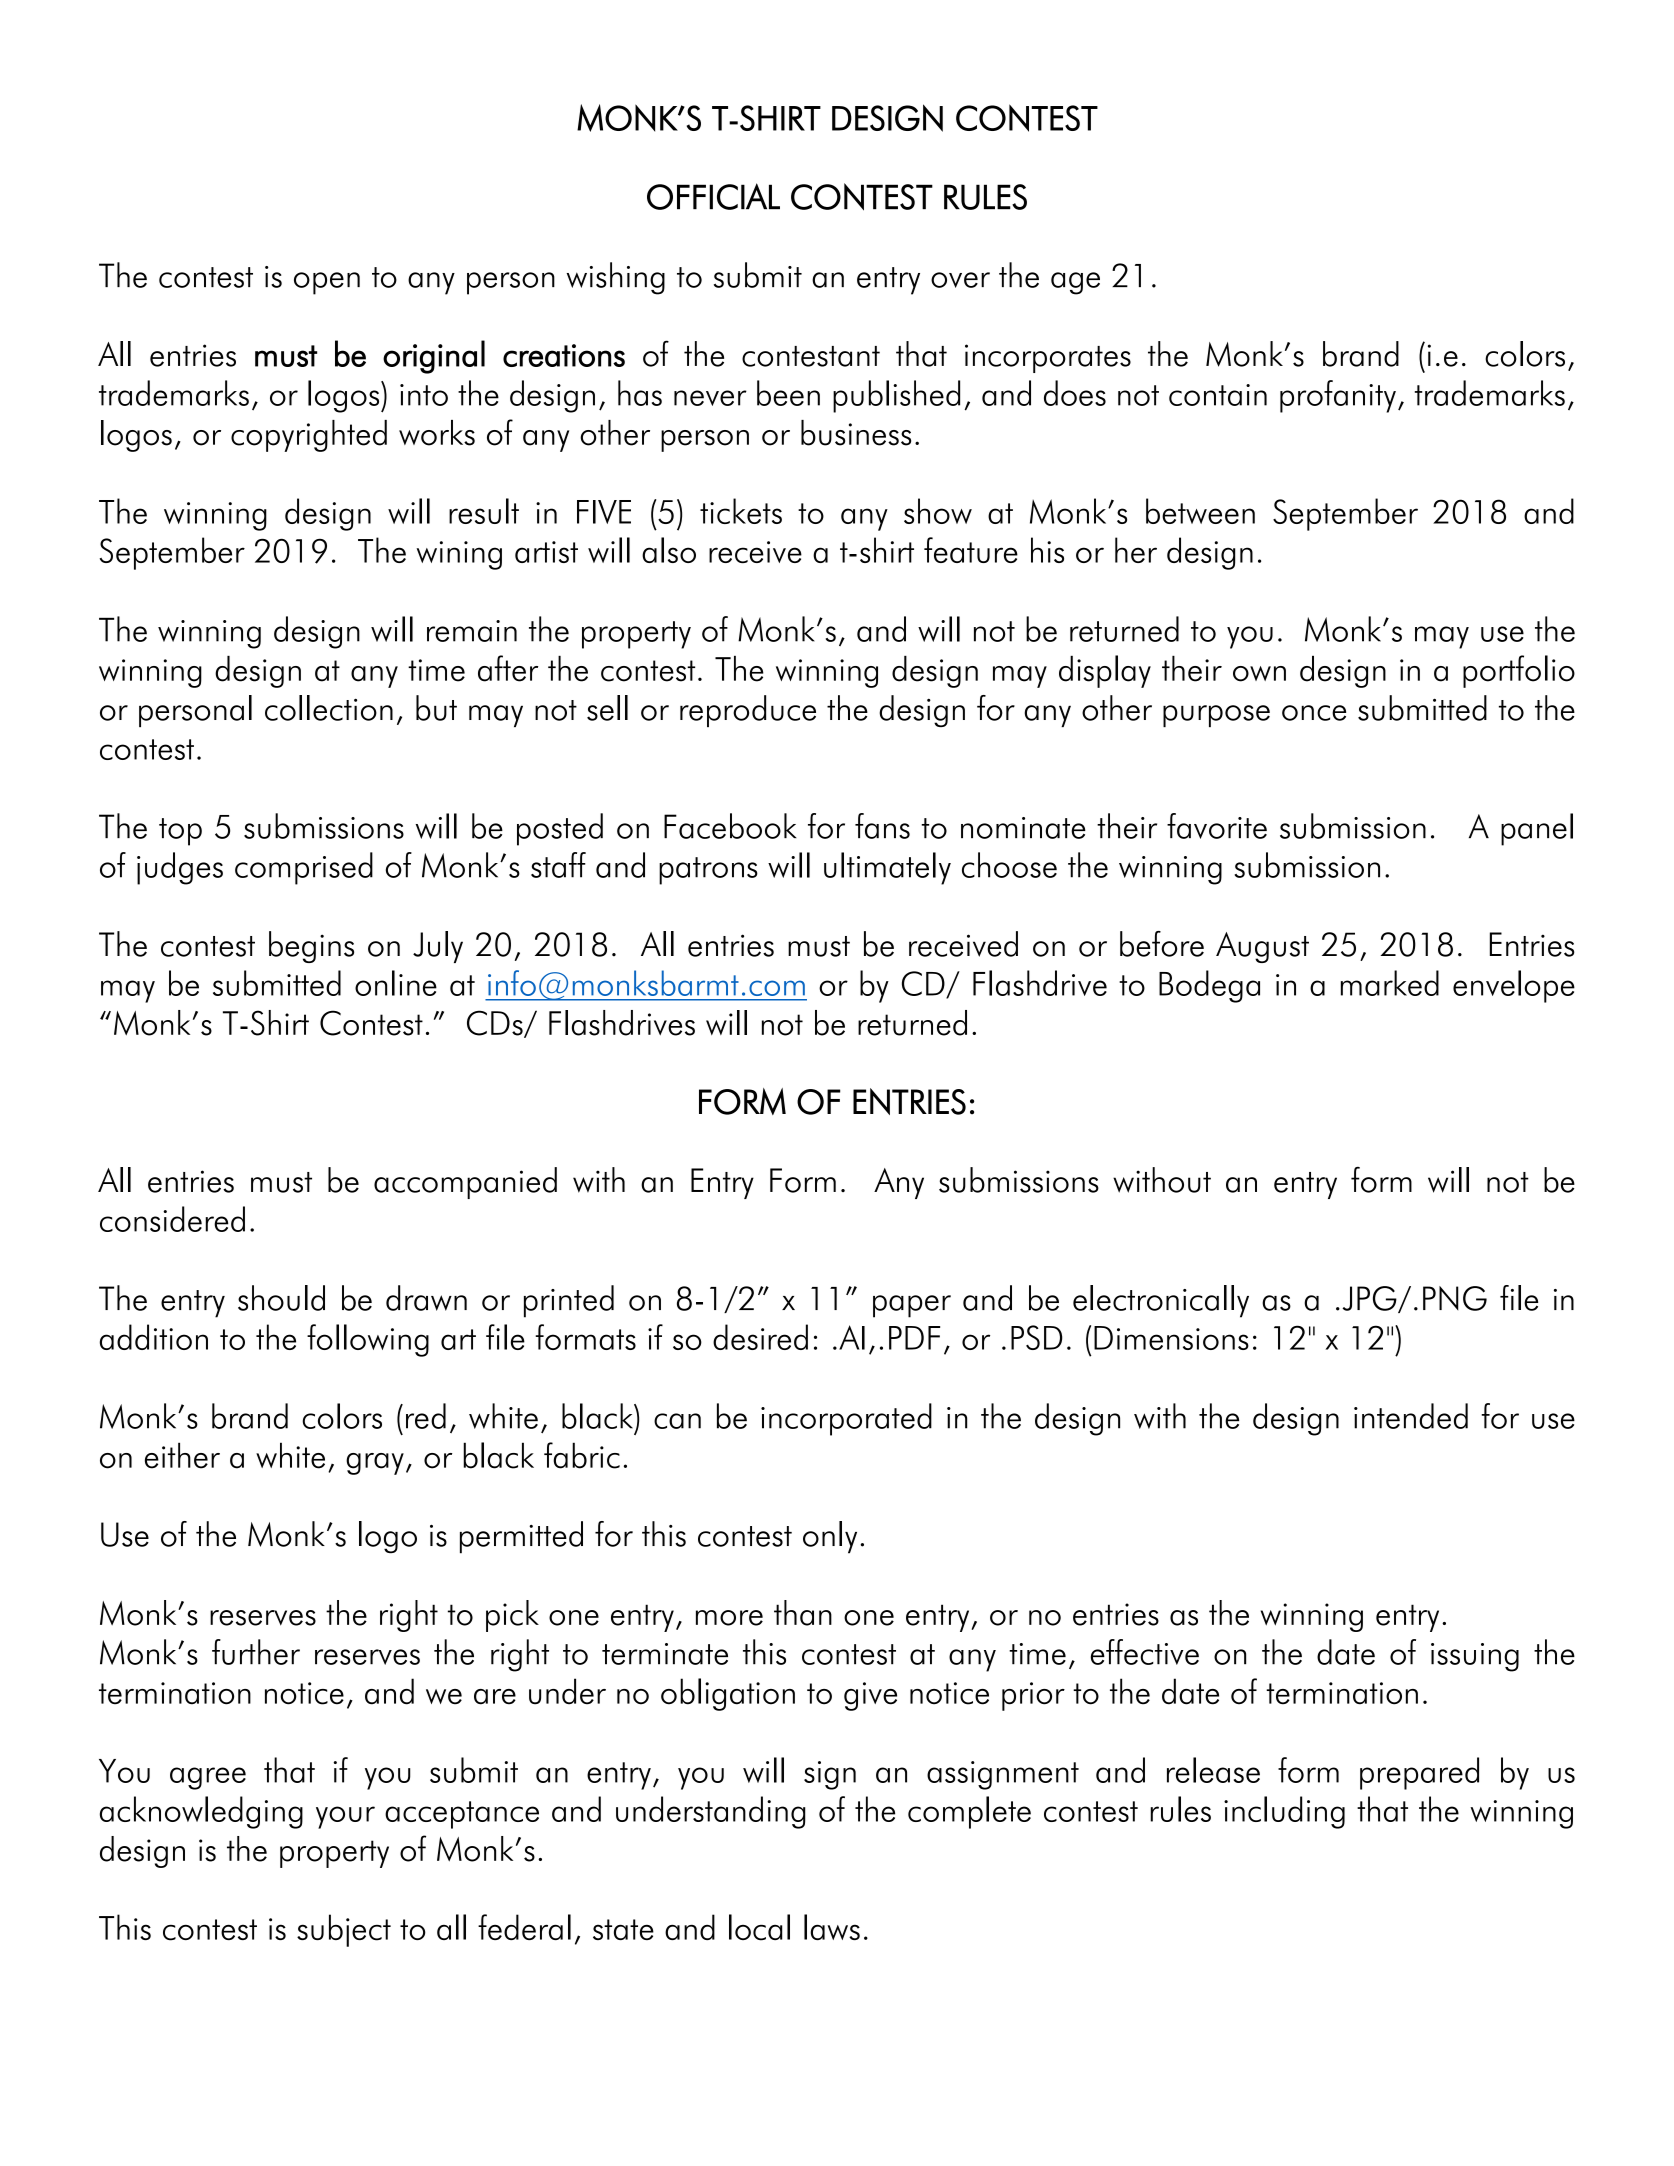 The width and height of the screenshot is (1674, 2166). Describe the element at coordinates (960, 280) in the screenshot. I see `over` at that location.
